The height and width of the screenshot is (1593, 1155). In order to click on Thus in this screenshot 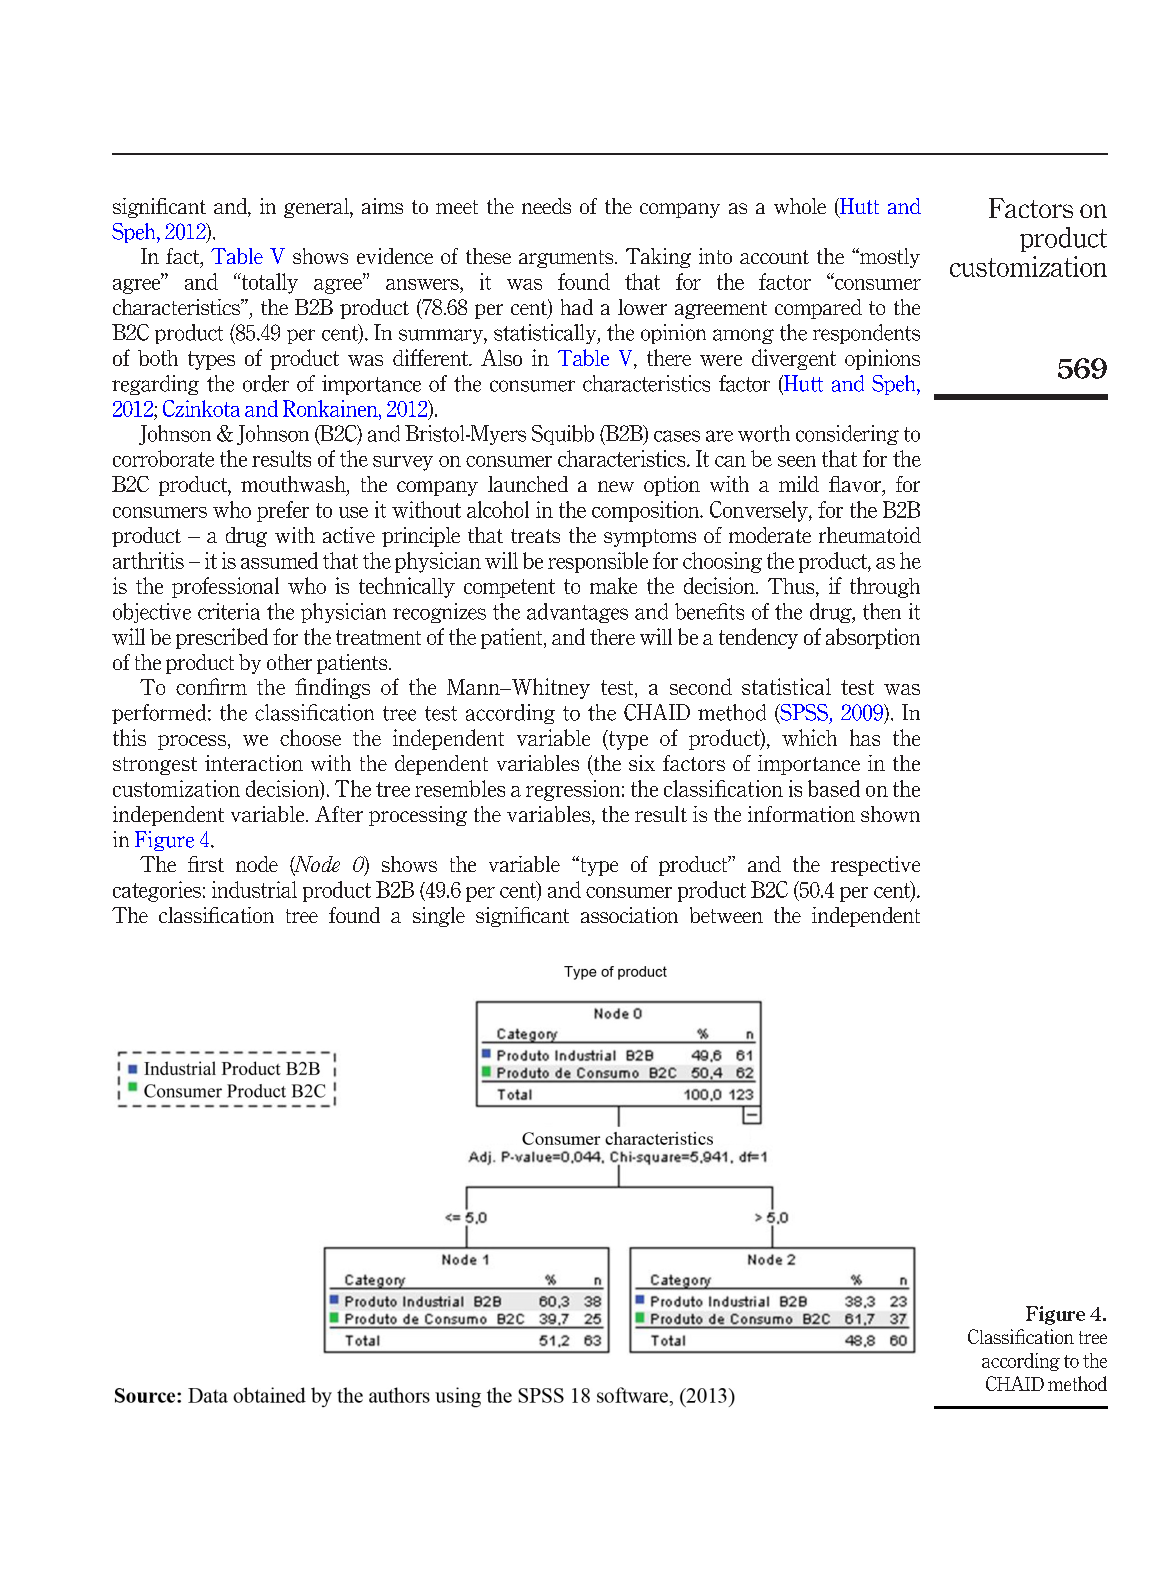, I will do `click(792, 587)`.
